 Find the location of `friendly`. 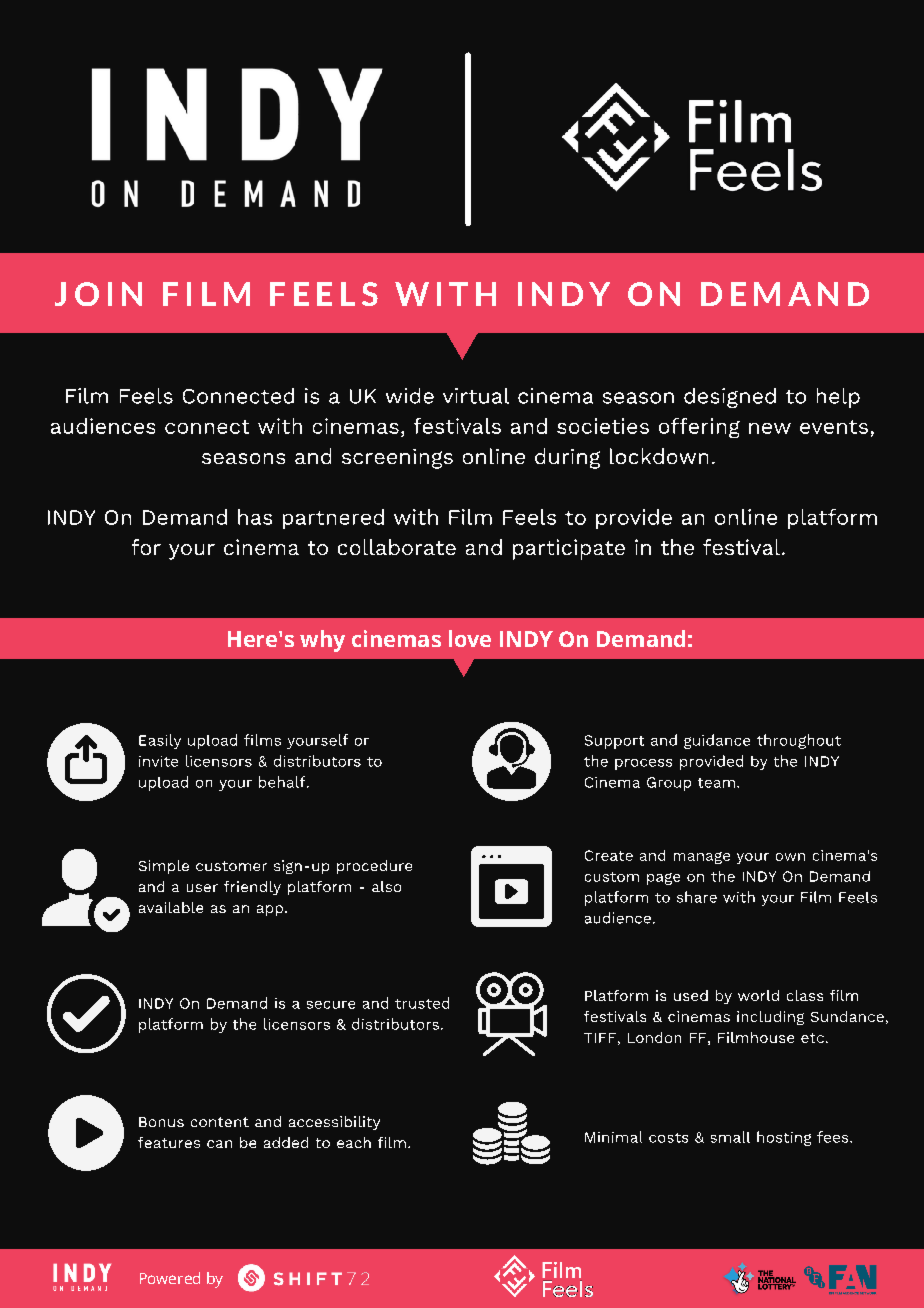

friendly is located at coordinates (252, 888).
